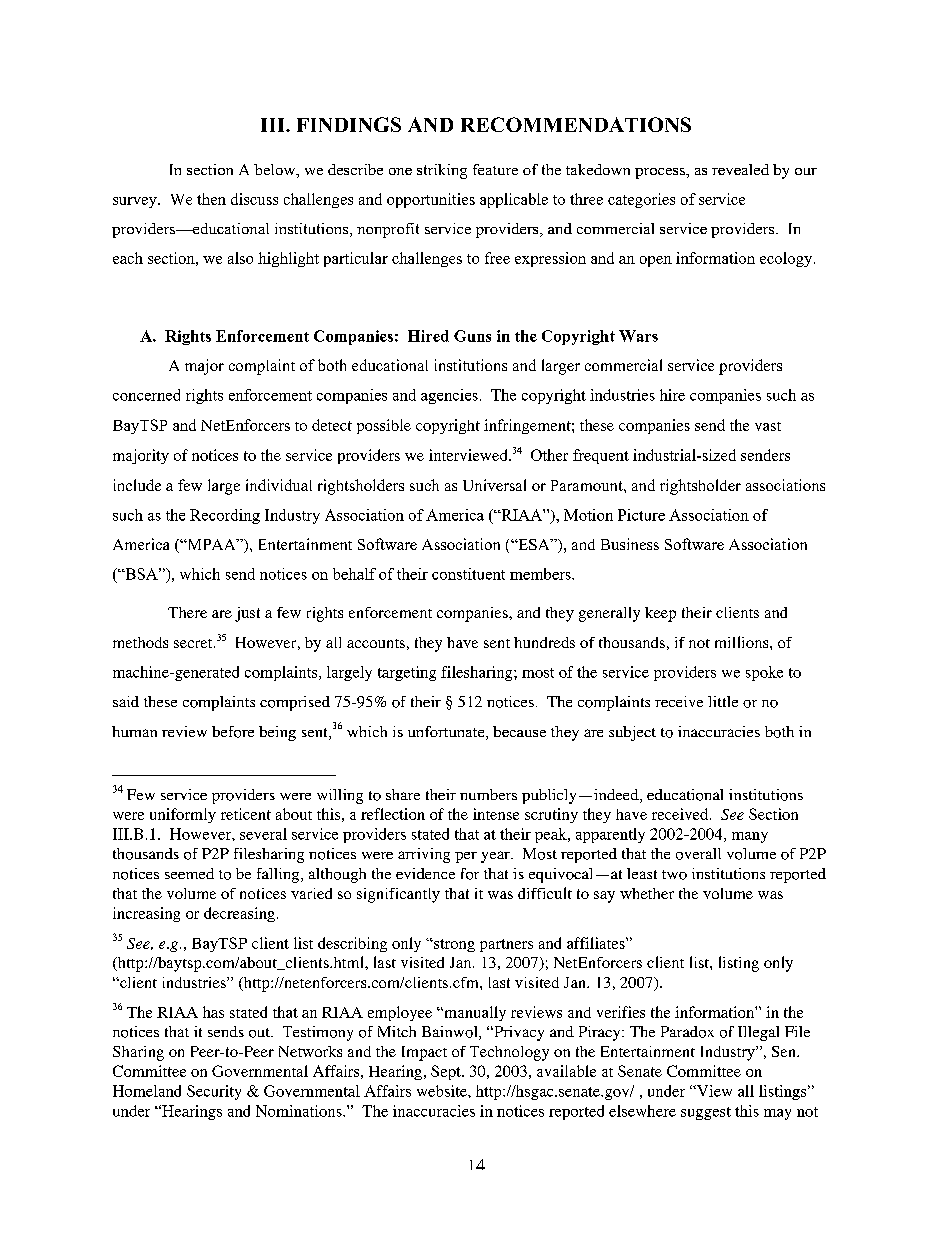  Describe the element at coordinates (740, 169) in the document. I see `revealed` at that location.
